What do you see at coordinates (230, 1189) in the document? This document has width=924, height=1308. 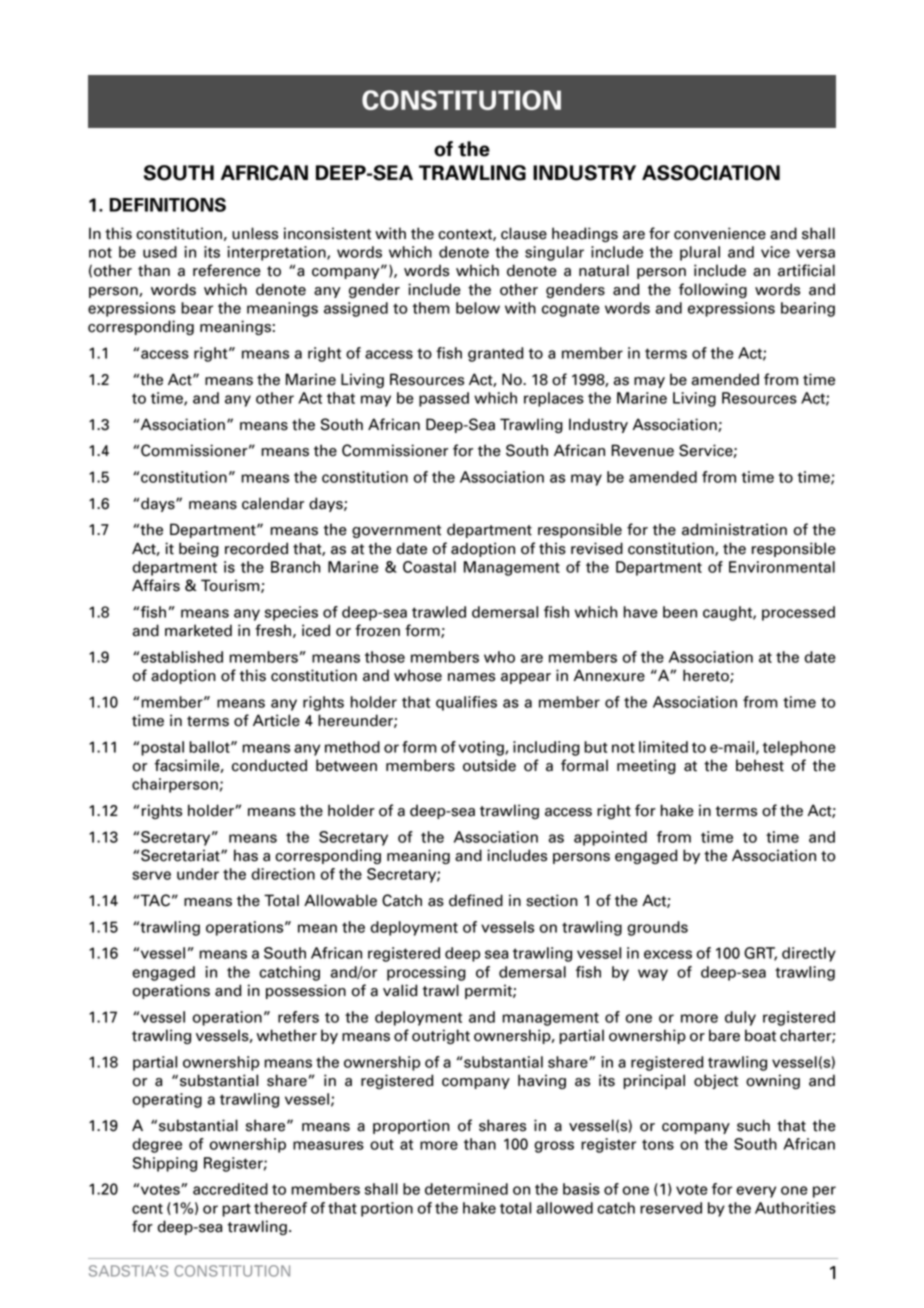 I see `accredited` at bounding box center [230, 1189].
